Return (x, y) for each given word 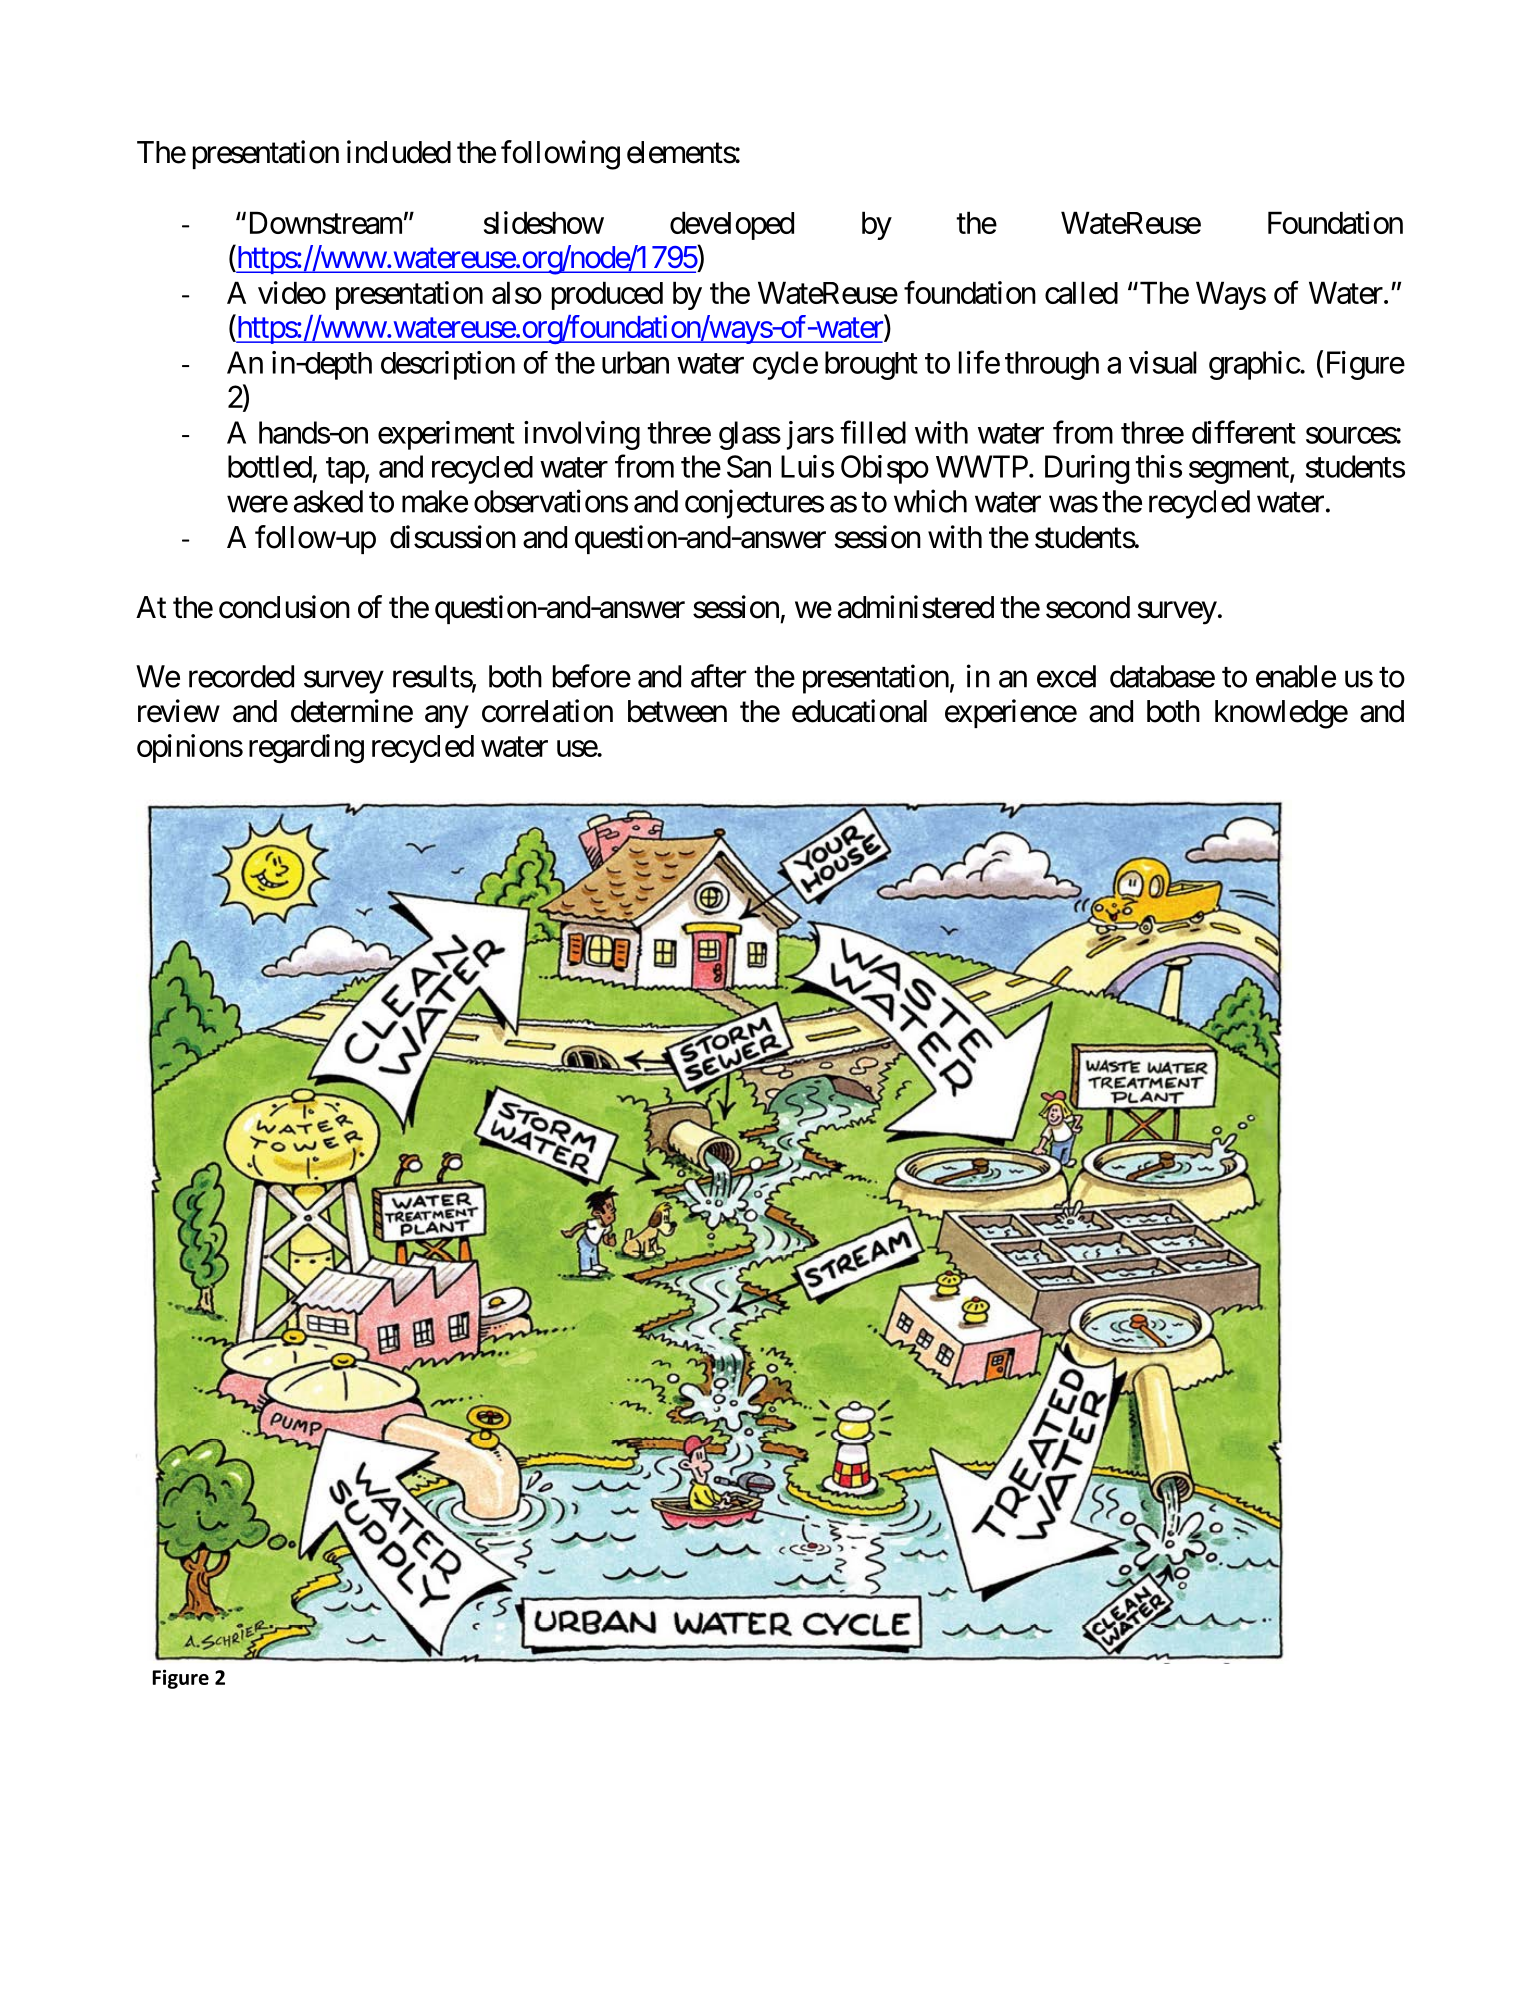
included (399, 152)
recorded (241, 676)
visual (1163, 362)
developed (732, 225)
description (448, 365)
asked (328, 501)
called (1081, 292)
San (749, 466)
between (677, 711)
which (930, 501)
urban (635, 362)
